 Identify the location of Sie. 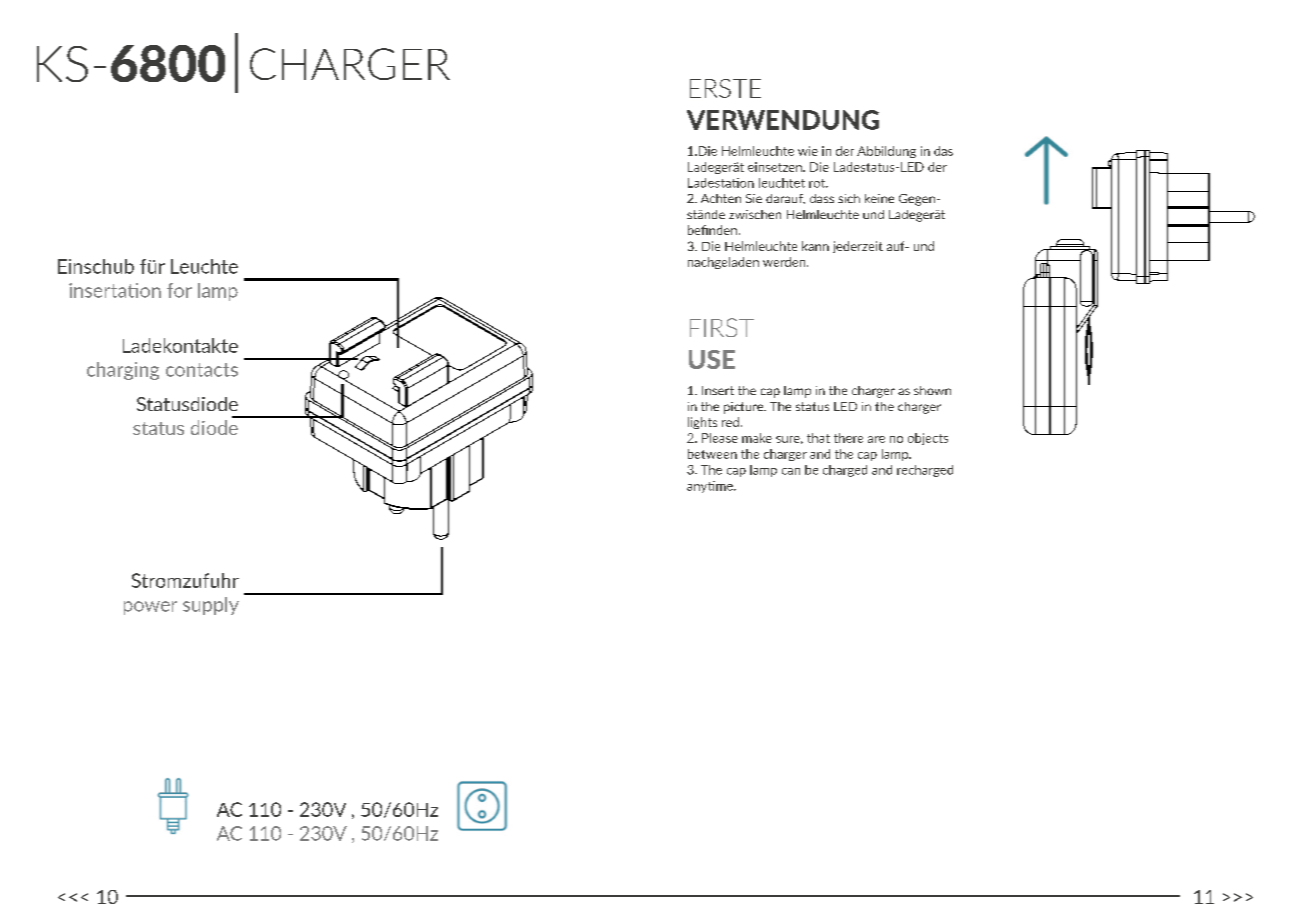
(754, 198).
